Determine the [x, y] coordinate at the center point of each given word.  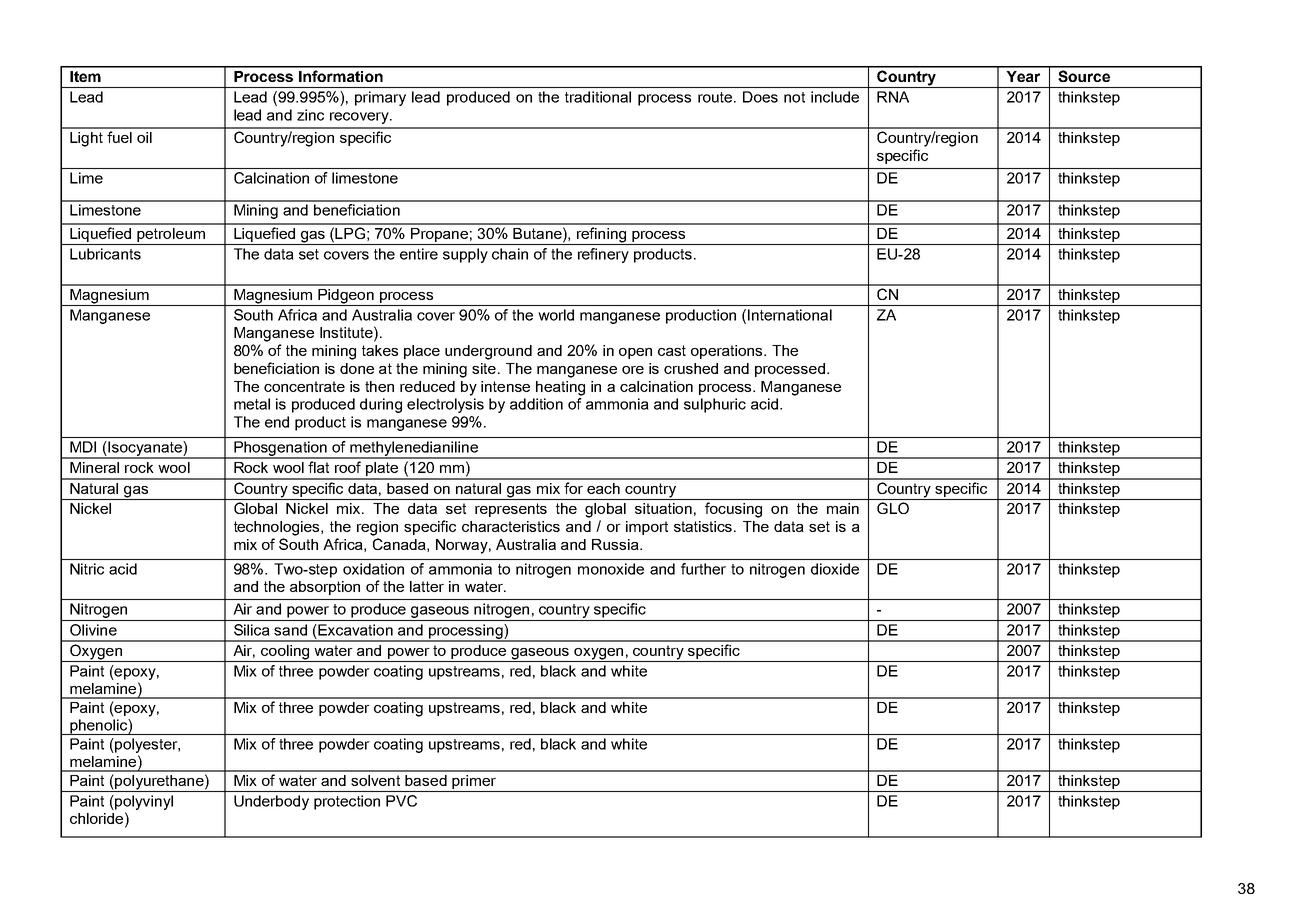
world [556, 315]
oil [144, 137]
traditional [598, 97]
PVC [401, 801]
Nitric [87, 569]
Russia [616, 544]
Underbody [271, 802]
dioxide [835, 569]
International [790, 315]
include [835, 97]
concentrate [304, 386]
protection [347, 802]
